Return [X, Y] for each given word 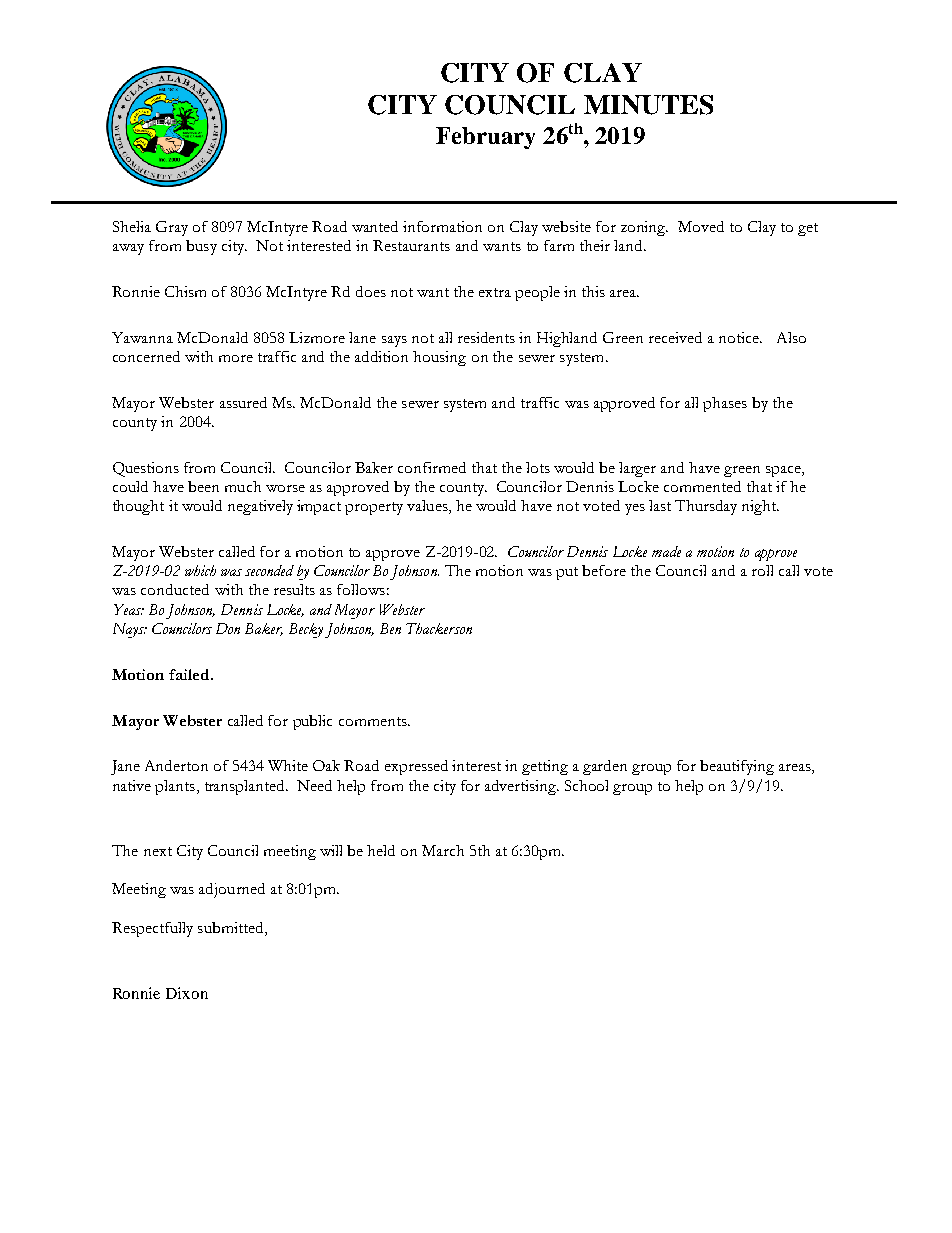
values [428, 507]
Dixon [187, 993]
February [485, 138]
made [666, 551]
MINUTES [648, 105]
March [443, 850]
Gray [172, 228]
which [200, 570]
